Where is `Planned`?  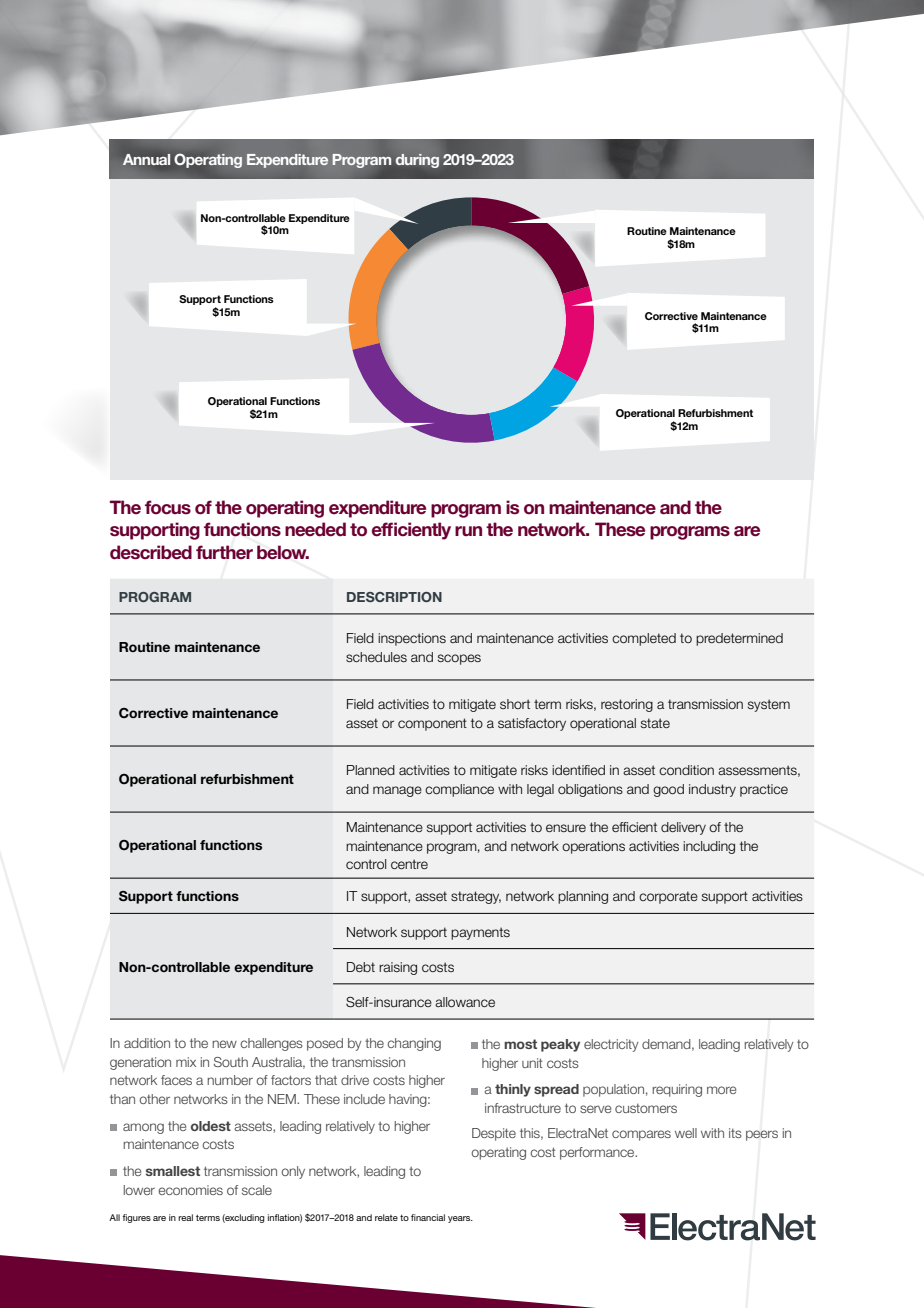 Planned is located at coordinates (371, 770).
